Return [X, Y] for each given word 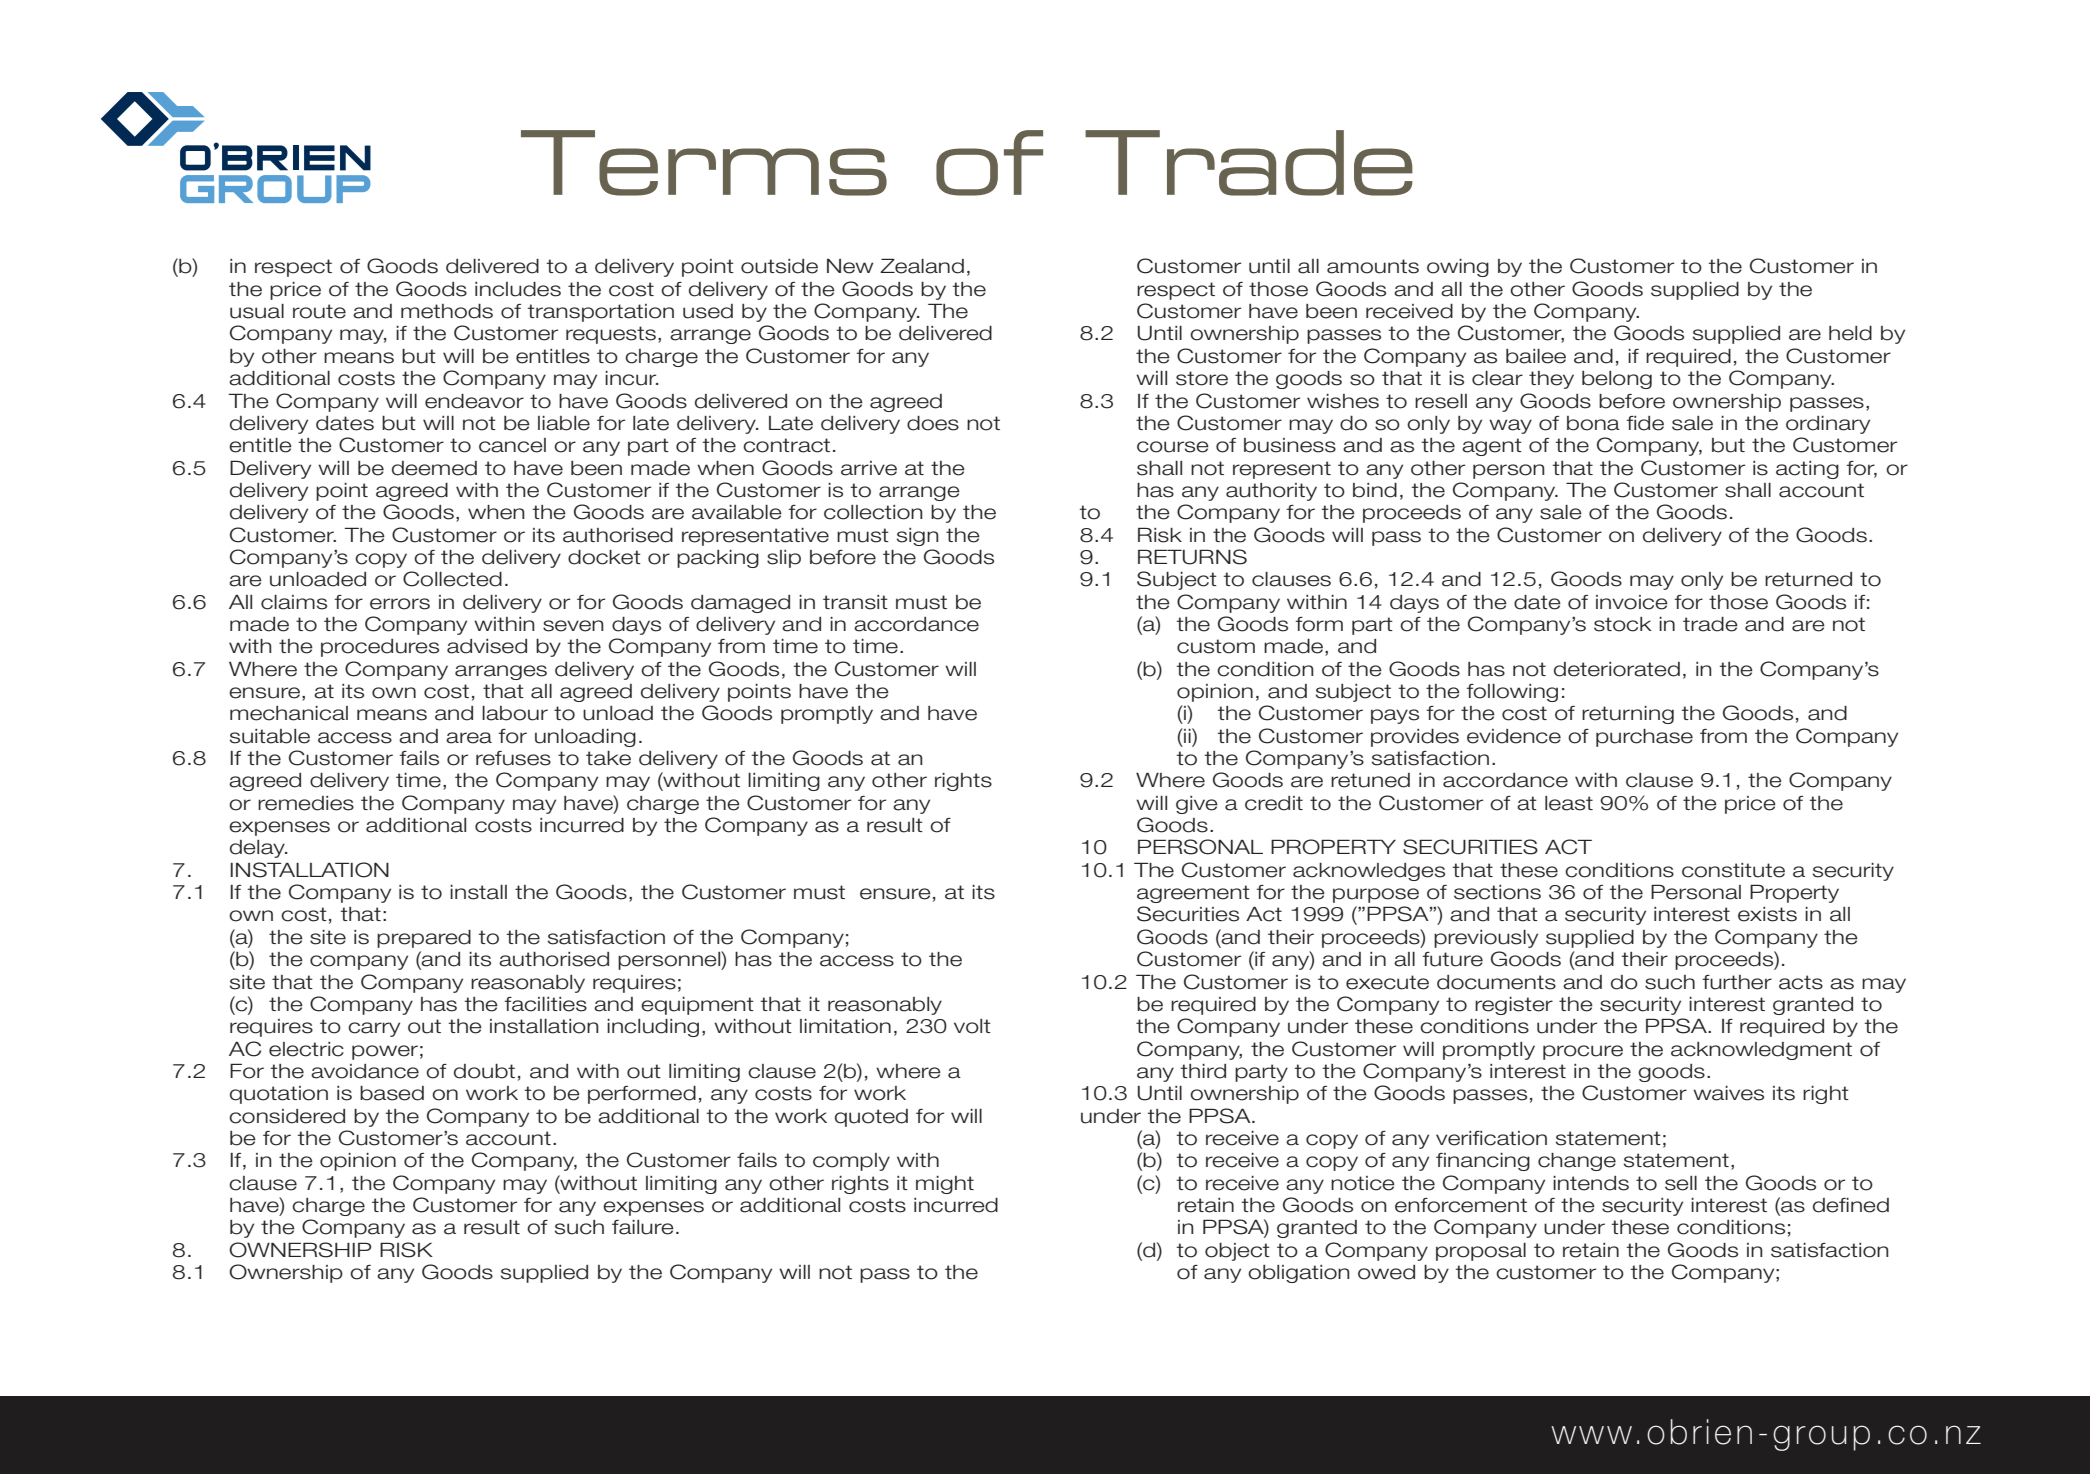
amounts [1373, 266]
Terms [704, 163]
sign [918, 537]
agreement [1193, 894]
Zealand [922, 266]
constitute [1733, 870]
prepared [424, 939]
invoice [1632, 602]
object [1237, 1252]
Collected [452, 579]
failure [643, 1227]
